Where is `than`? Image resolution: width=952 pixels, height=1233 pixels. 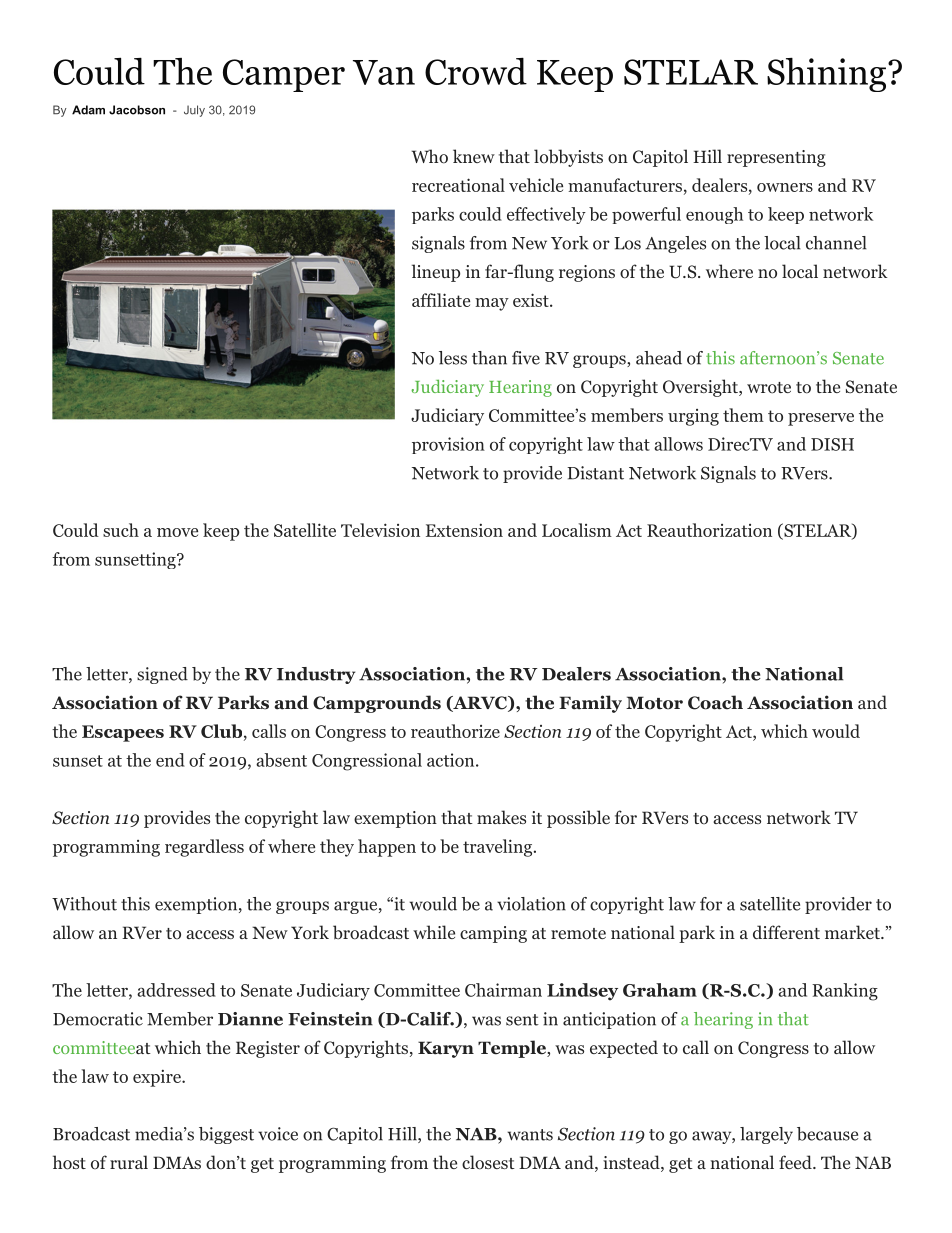
than is located at coordinates (489, 358).
